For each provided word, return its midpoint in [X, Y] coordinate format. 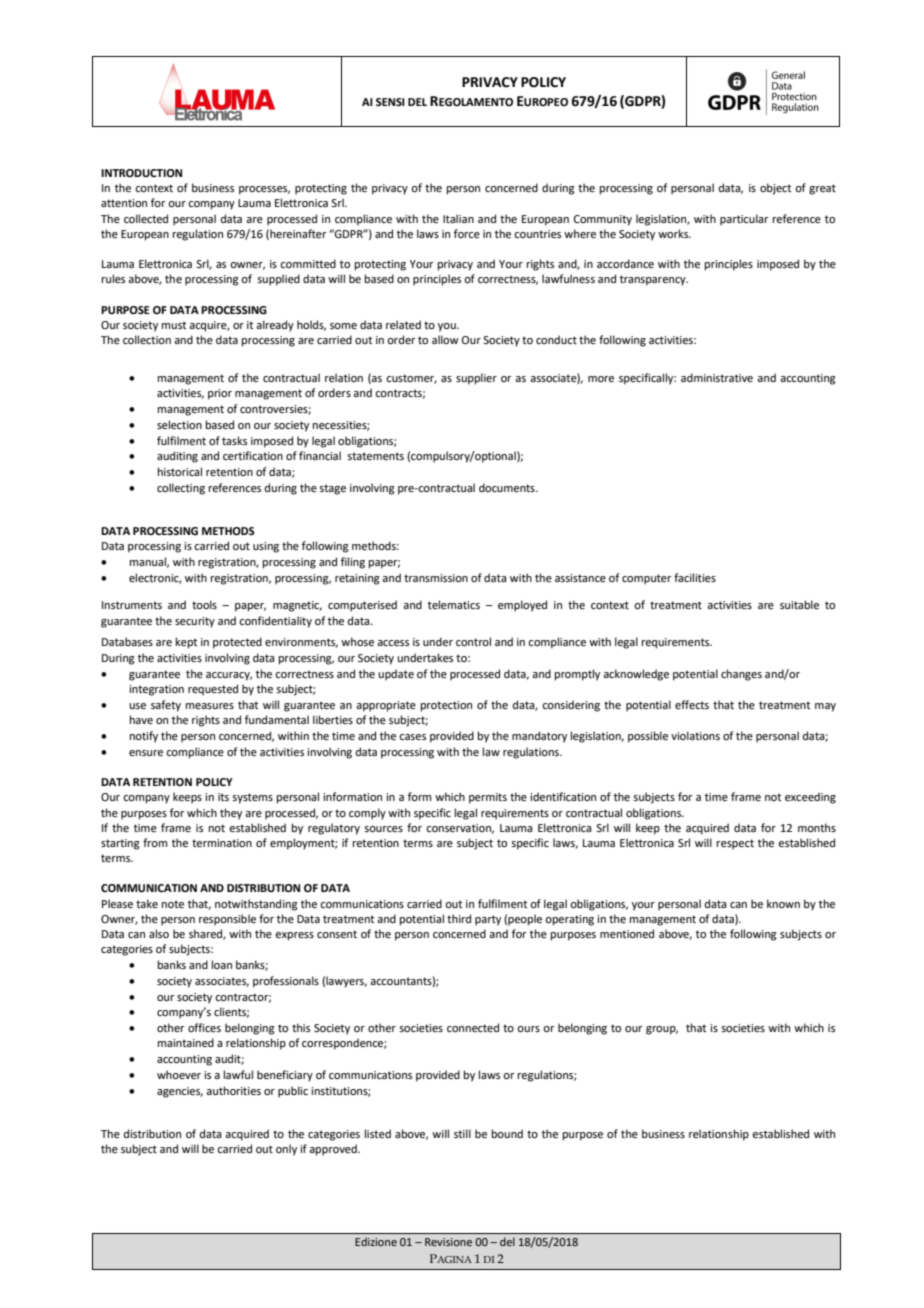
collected [146, 218]
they [231, 814]
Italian [458, 218]
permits [488, 798]
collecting [181, 489]
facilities [695, 577]
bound [507, 1133]
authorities [233, 1090]
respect [735, 844]
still [462, 1133]
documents [508, 487]
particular [744, 220]
